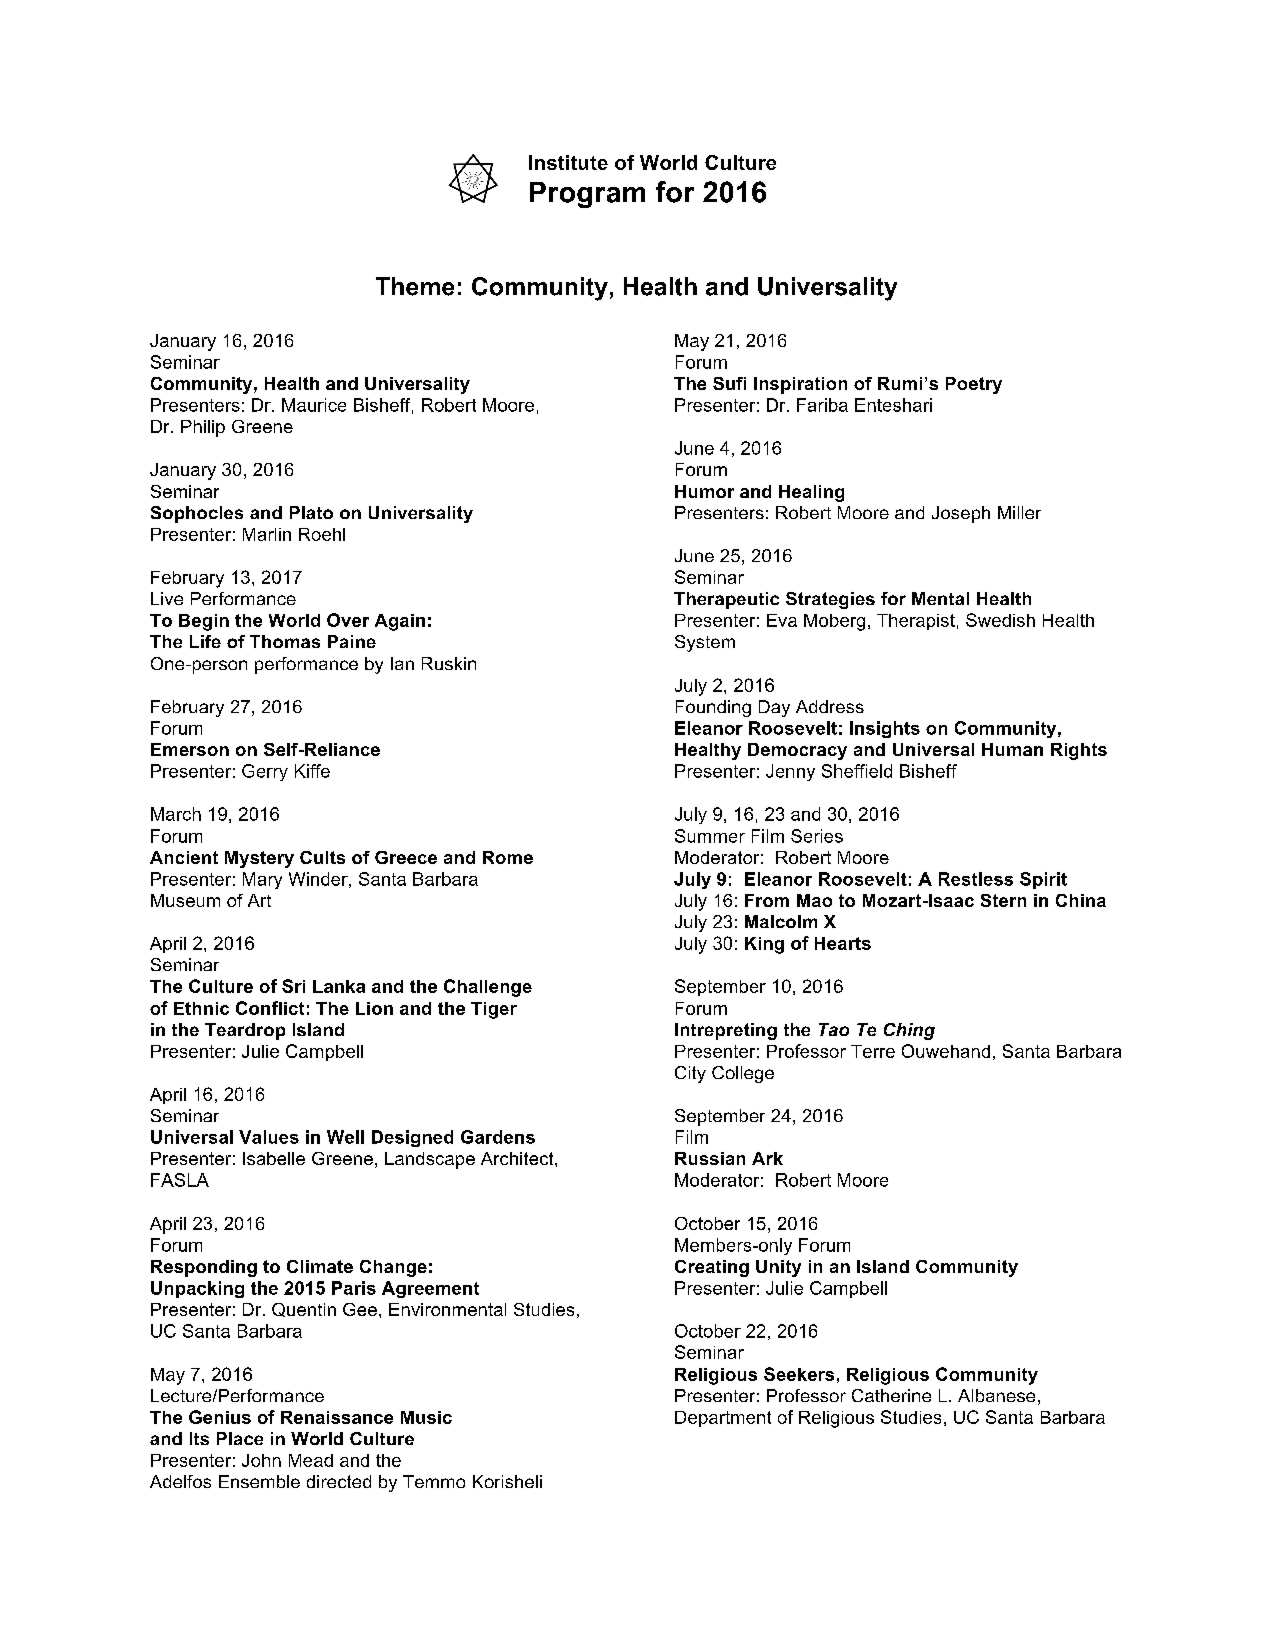  What do you see at coordinates (909, 1031) in the image?
I see `Ching` at bounding box center [909, 1031].
